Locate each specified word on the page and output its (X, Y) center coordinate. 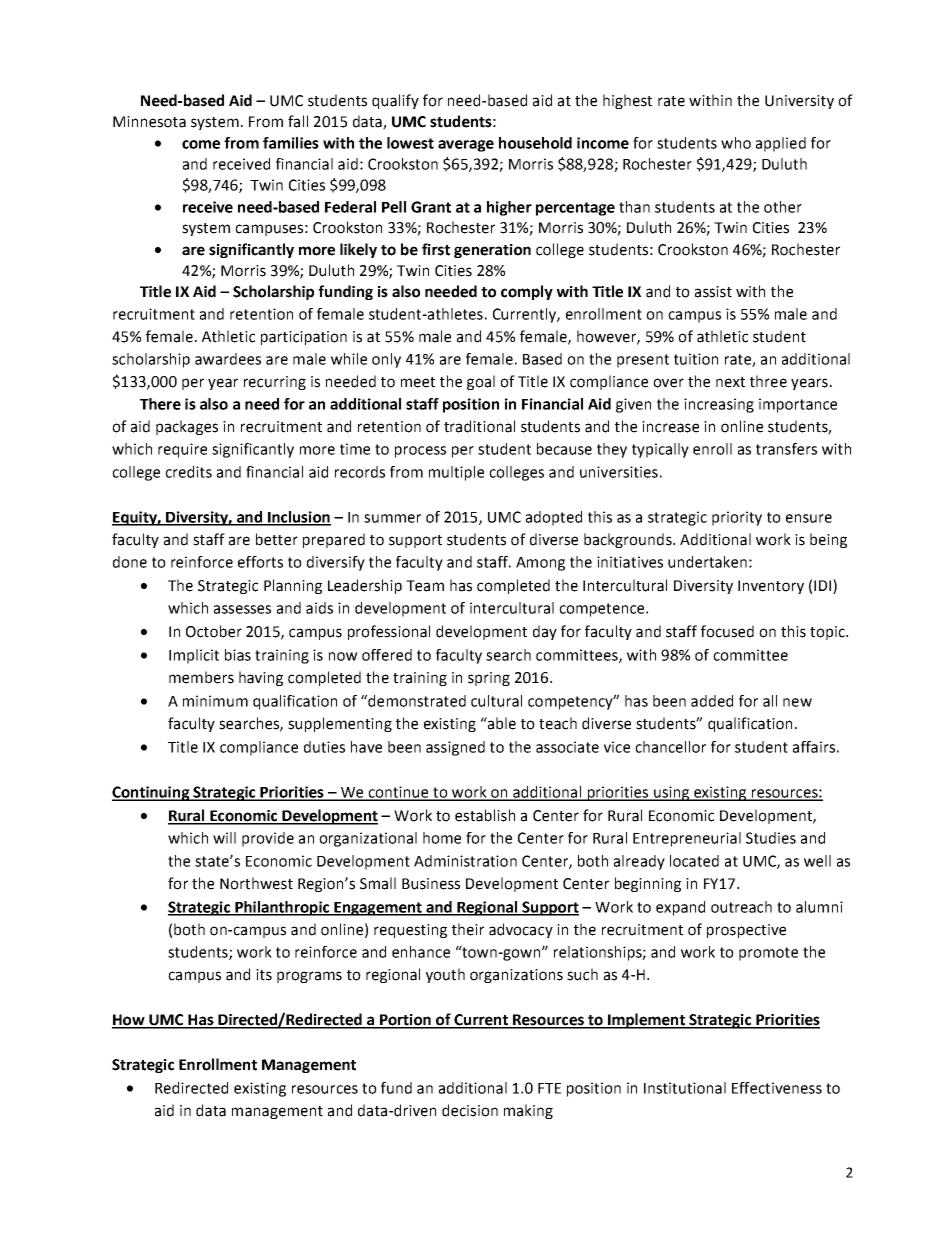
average (466, 146)
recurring (275, 383)
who (736, 143)
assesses (242, 609)
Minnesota (149, 122)
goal (481, 382)
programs (309, 977)
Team (425, 586)
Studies (771, 838)
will (224, 838)
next (730, 382)
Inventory (771, 587)
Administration (465, 861)
